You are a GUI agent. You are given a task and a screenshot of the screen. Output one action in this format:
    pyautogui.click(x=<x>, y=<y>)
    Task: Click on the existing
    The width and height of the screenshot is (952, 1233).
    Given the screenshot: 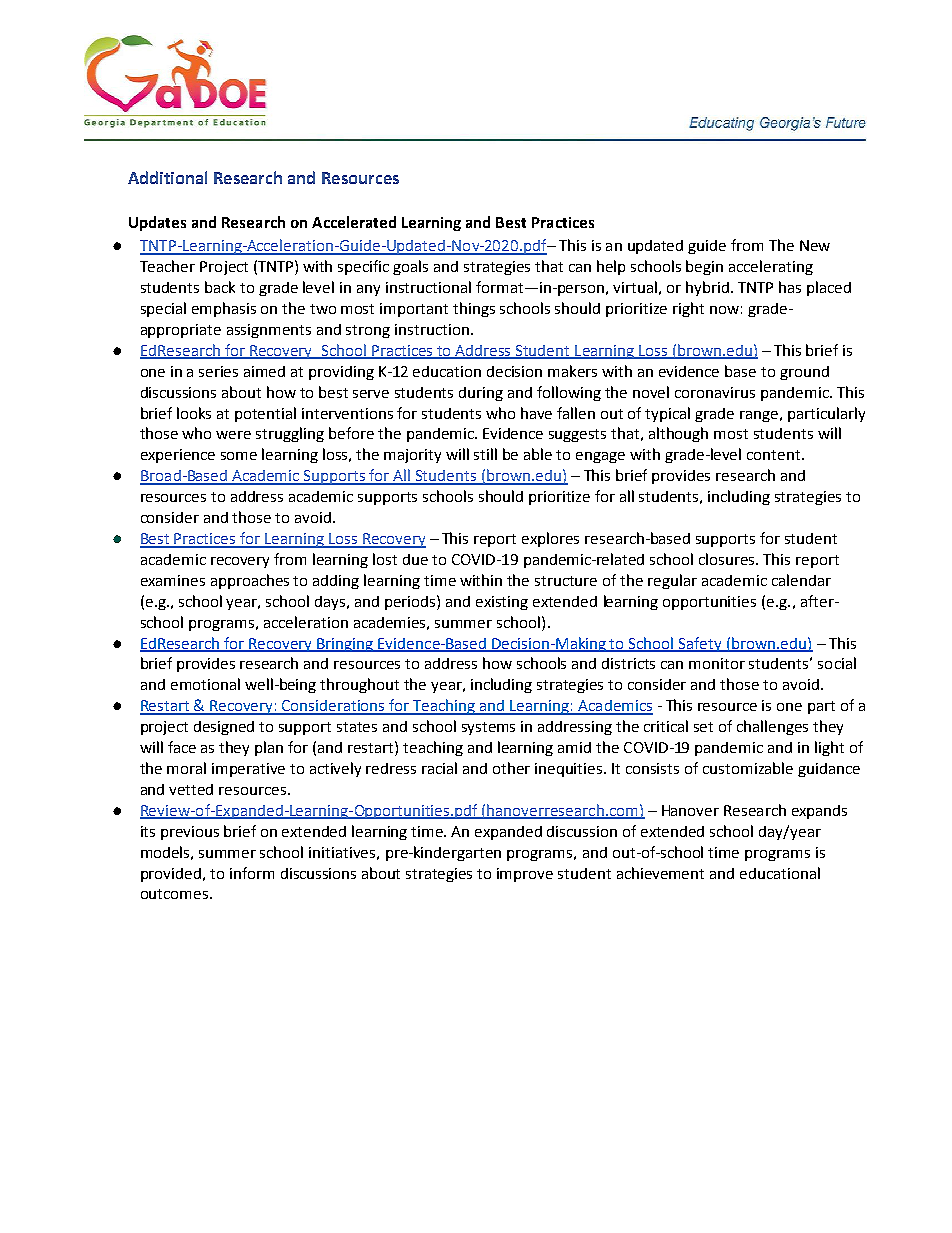 What is the action you would take?
    pyautogui.click(x=502, y=603)
